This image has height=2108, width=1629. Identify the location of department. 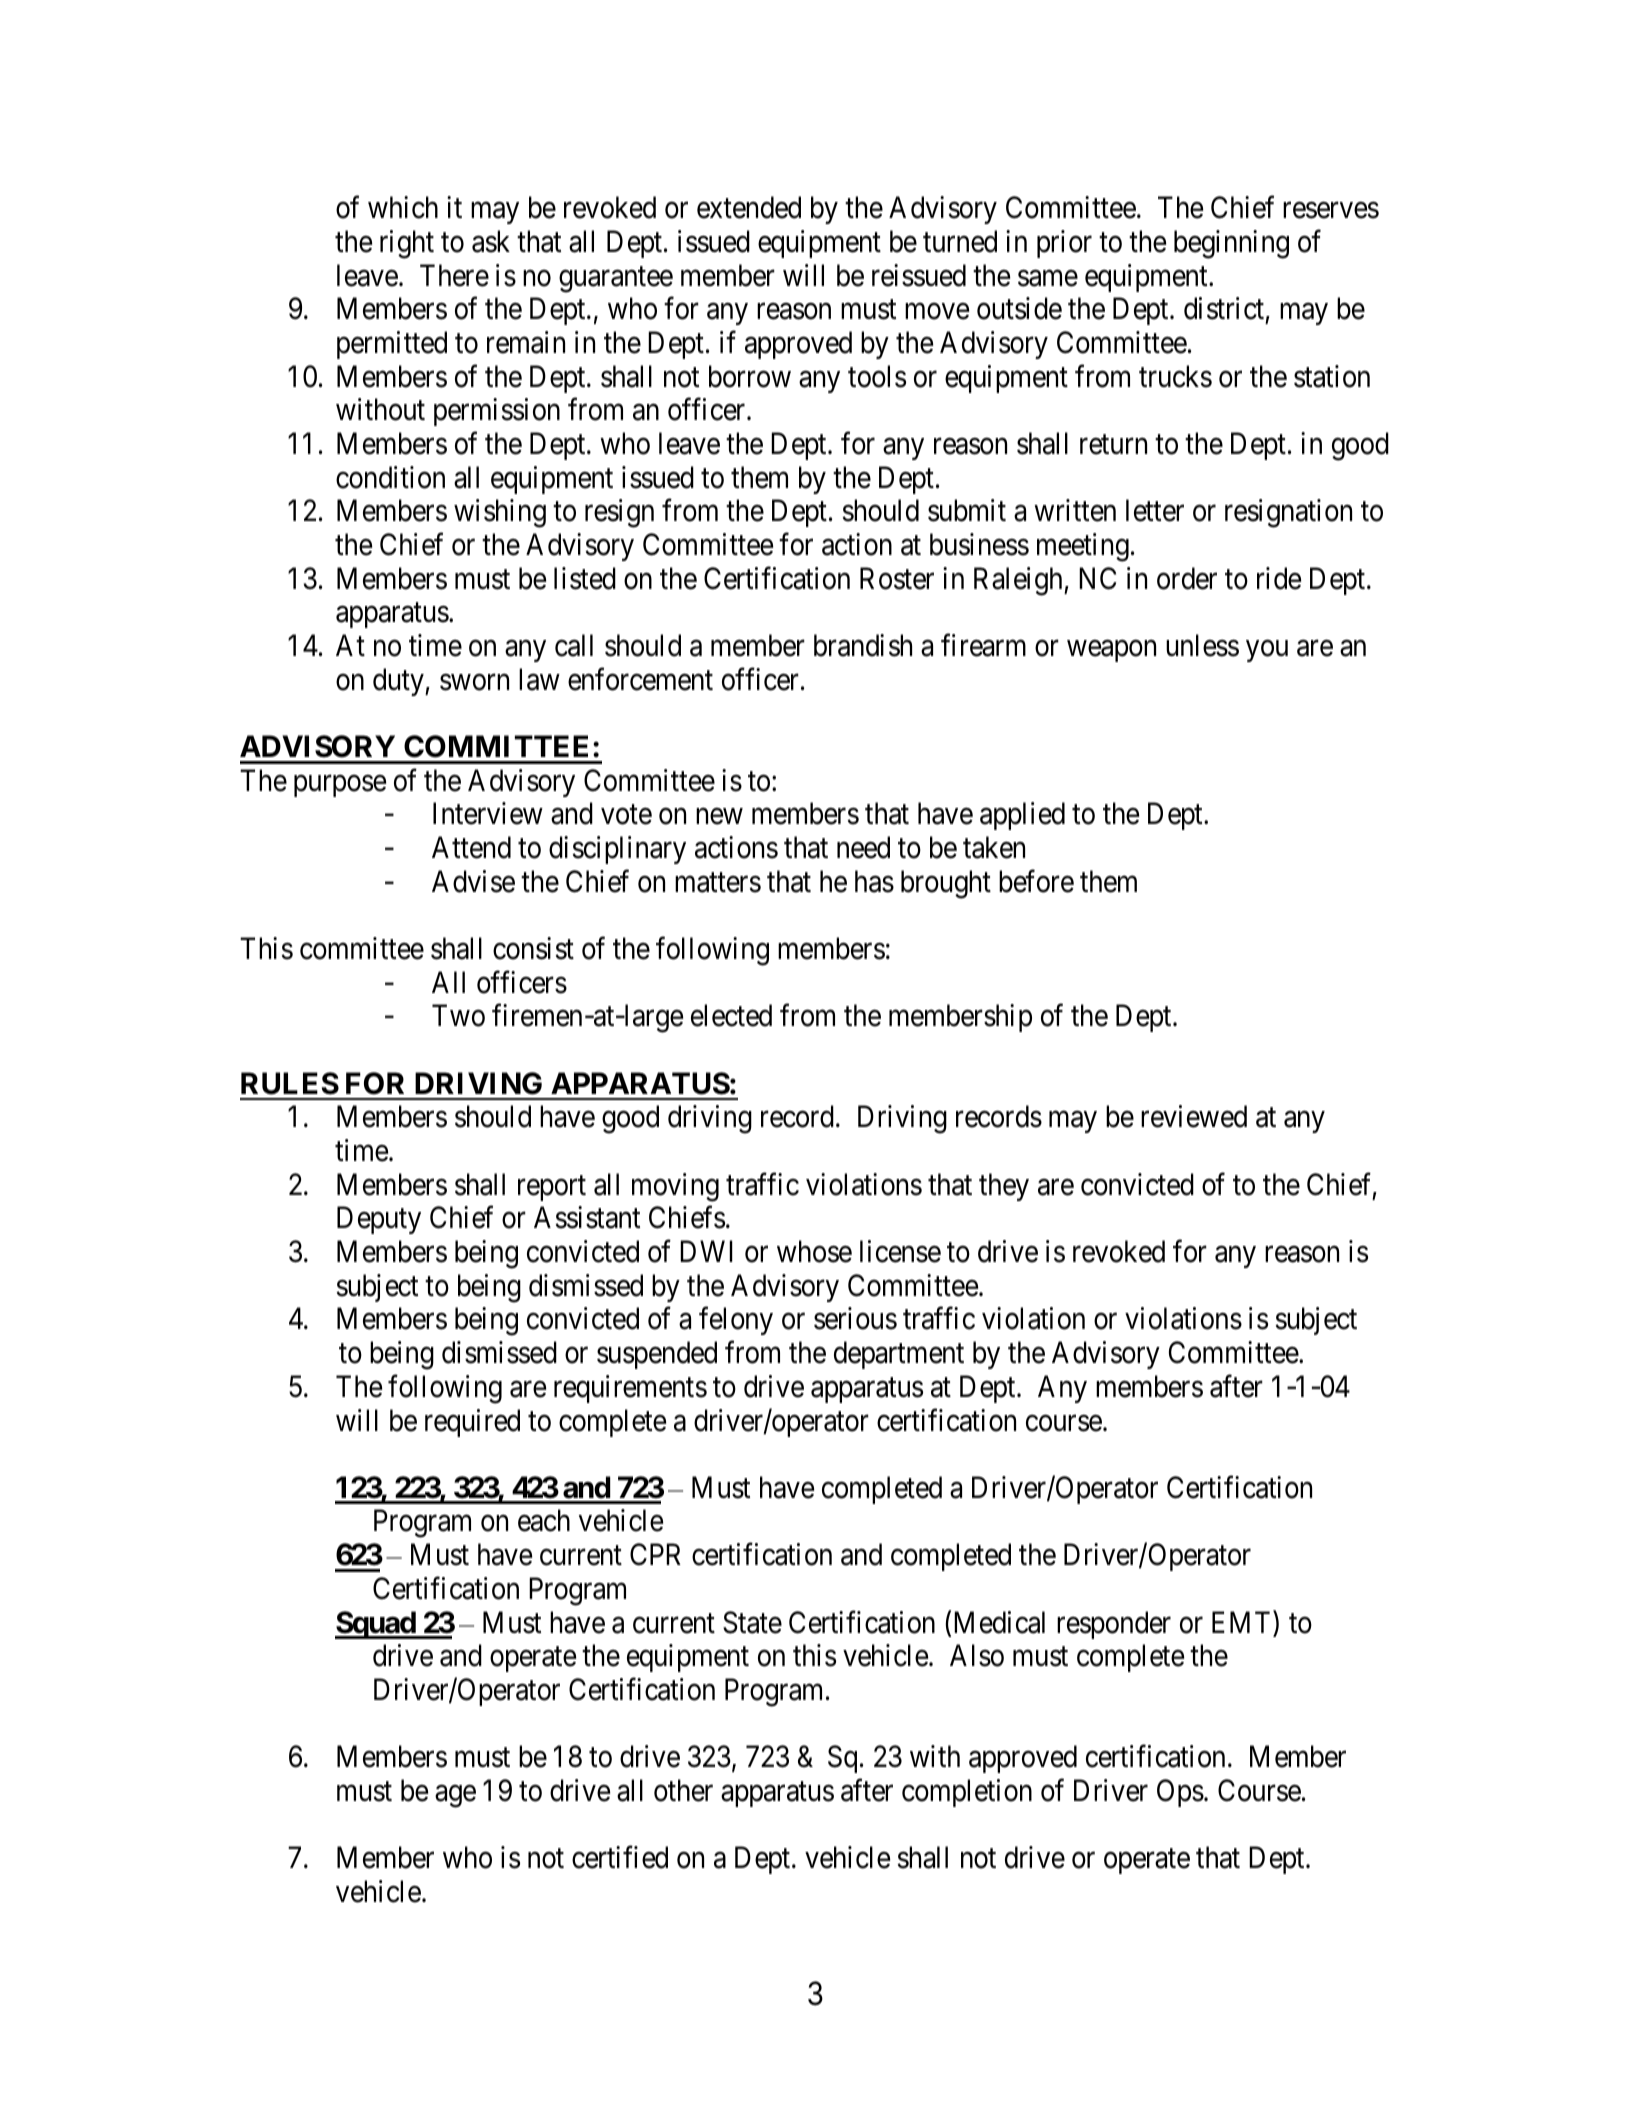
(899, 1355).
